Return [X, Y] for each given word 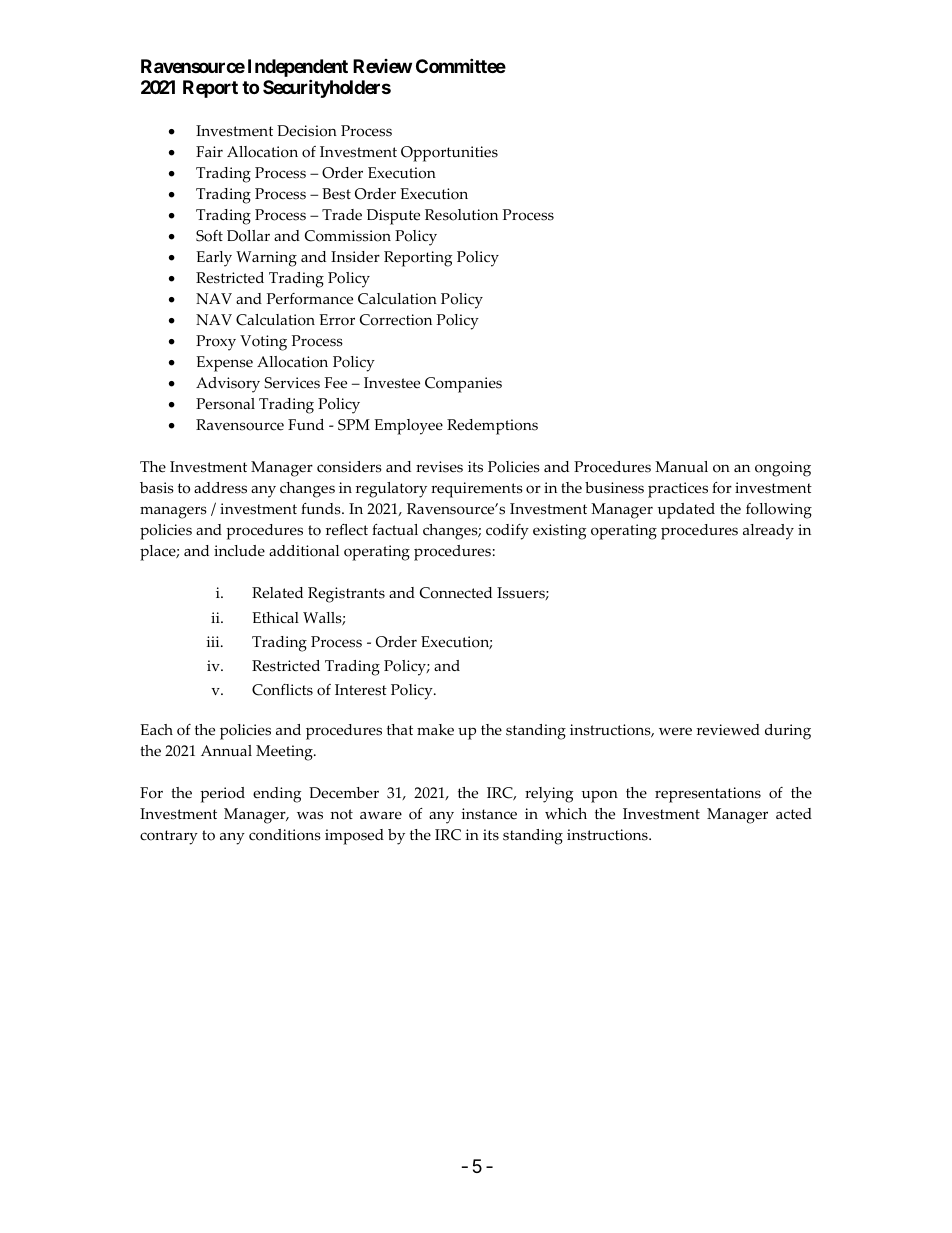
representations [708, 795]
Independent [298, 69]
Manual [681, 467]
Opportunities [449, 154]
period [222, 795]
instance [489, 814]
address [220, 488]
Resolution [461, 215]
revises [439, 467]
